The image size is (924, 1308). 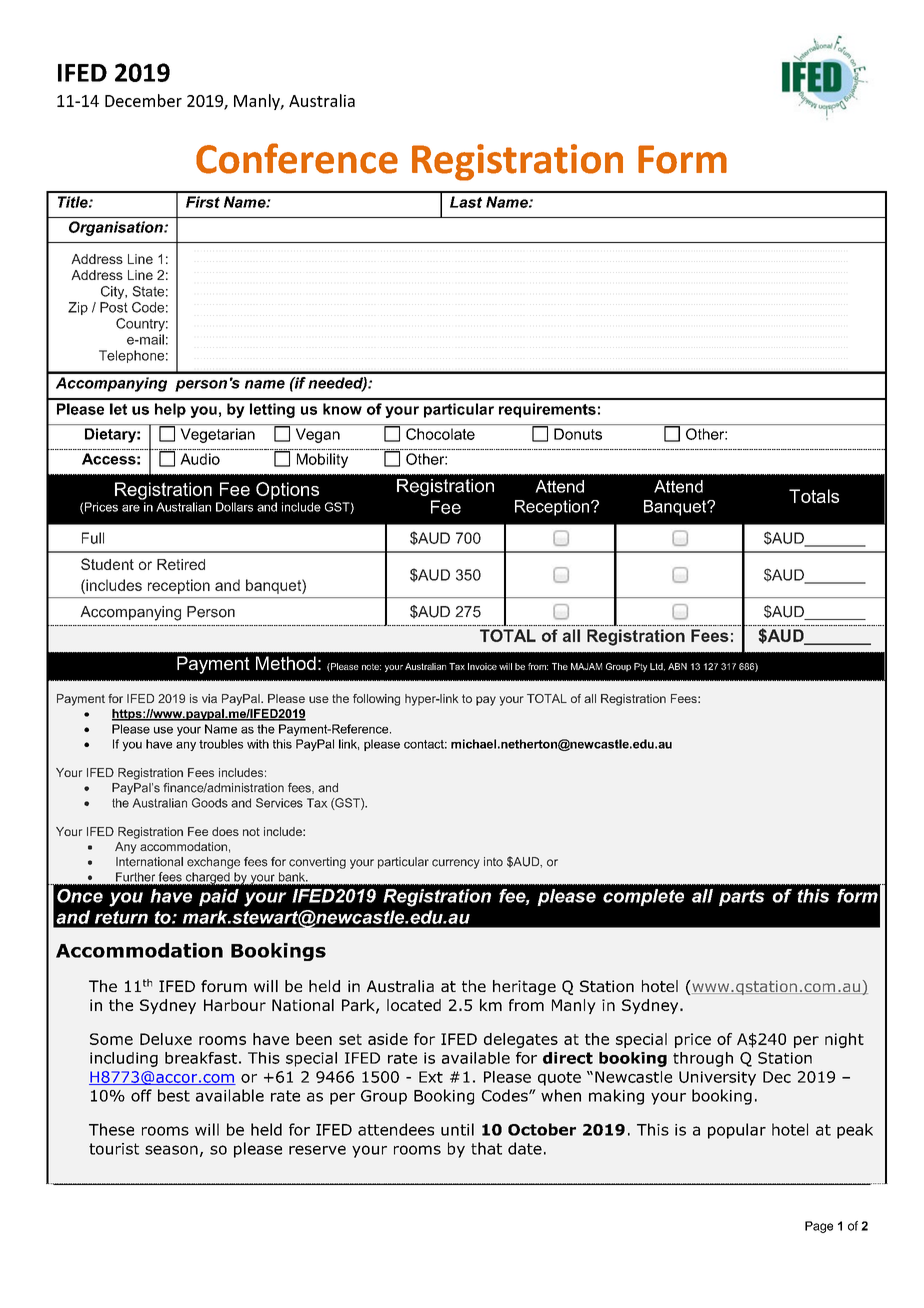 I want to click on into, so click(x=493, y=862).
